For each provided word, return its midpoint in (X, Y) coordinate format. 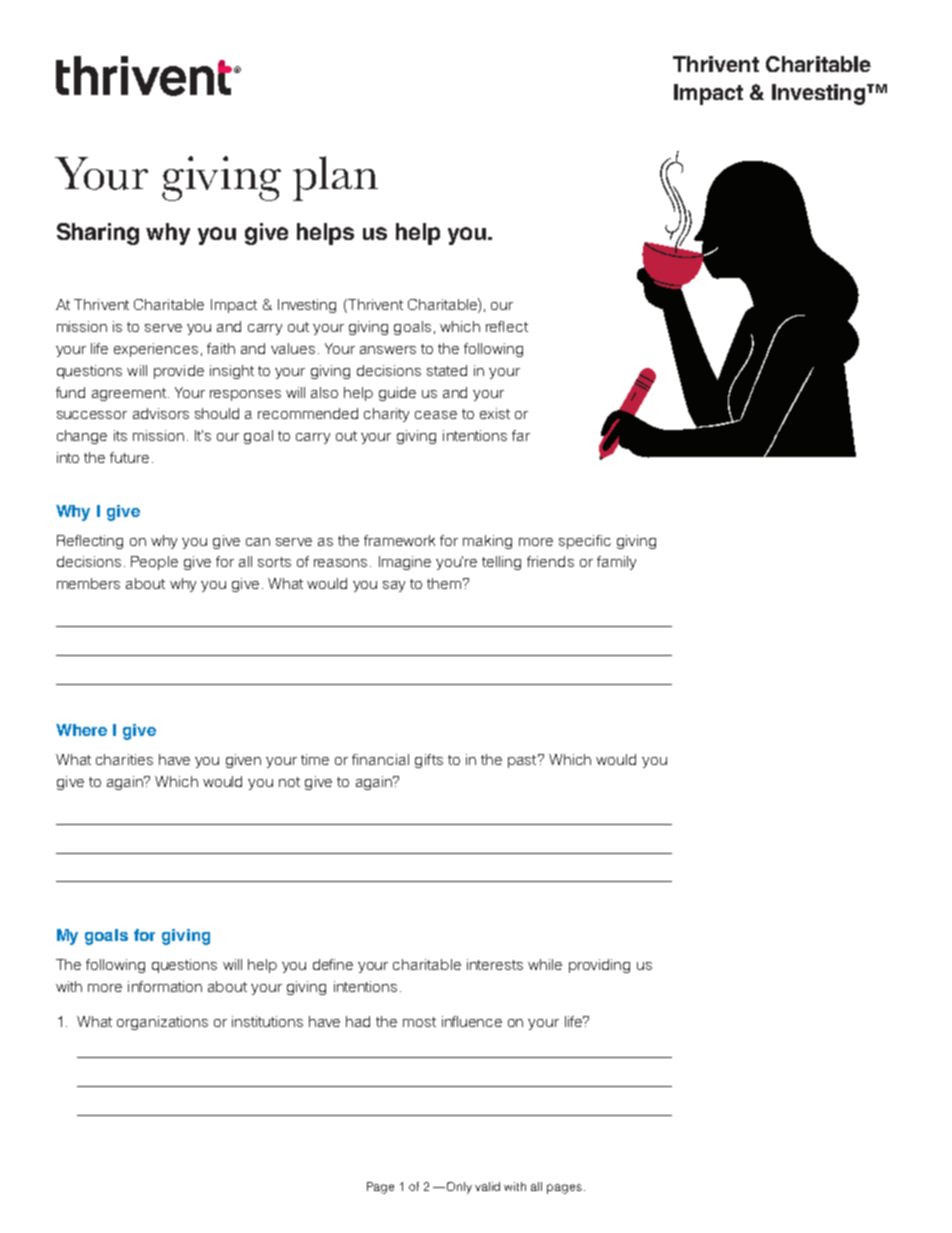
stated (447, 370)
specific (585, 542)
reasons (340, 563)
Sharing (98, 234)
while (545, 964)
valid (487, 1186)
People (154, 563)
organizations (162, 1023)
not (289, 782)
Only (459, 1188)
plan (335, 178)
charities (124, 759)
